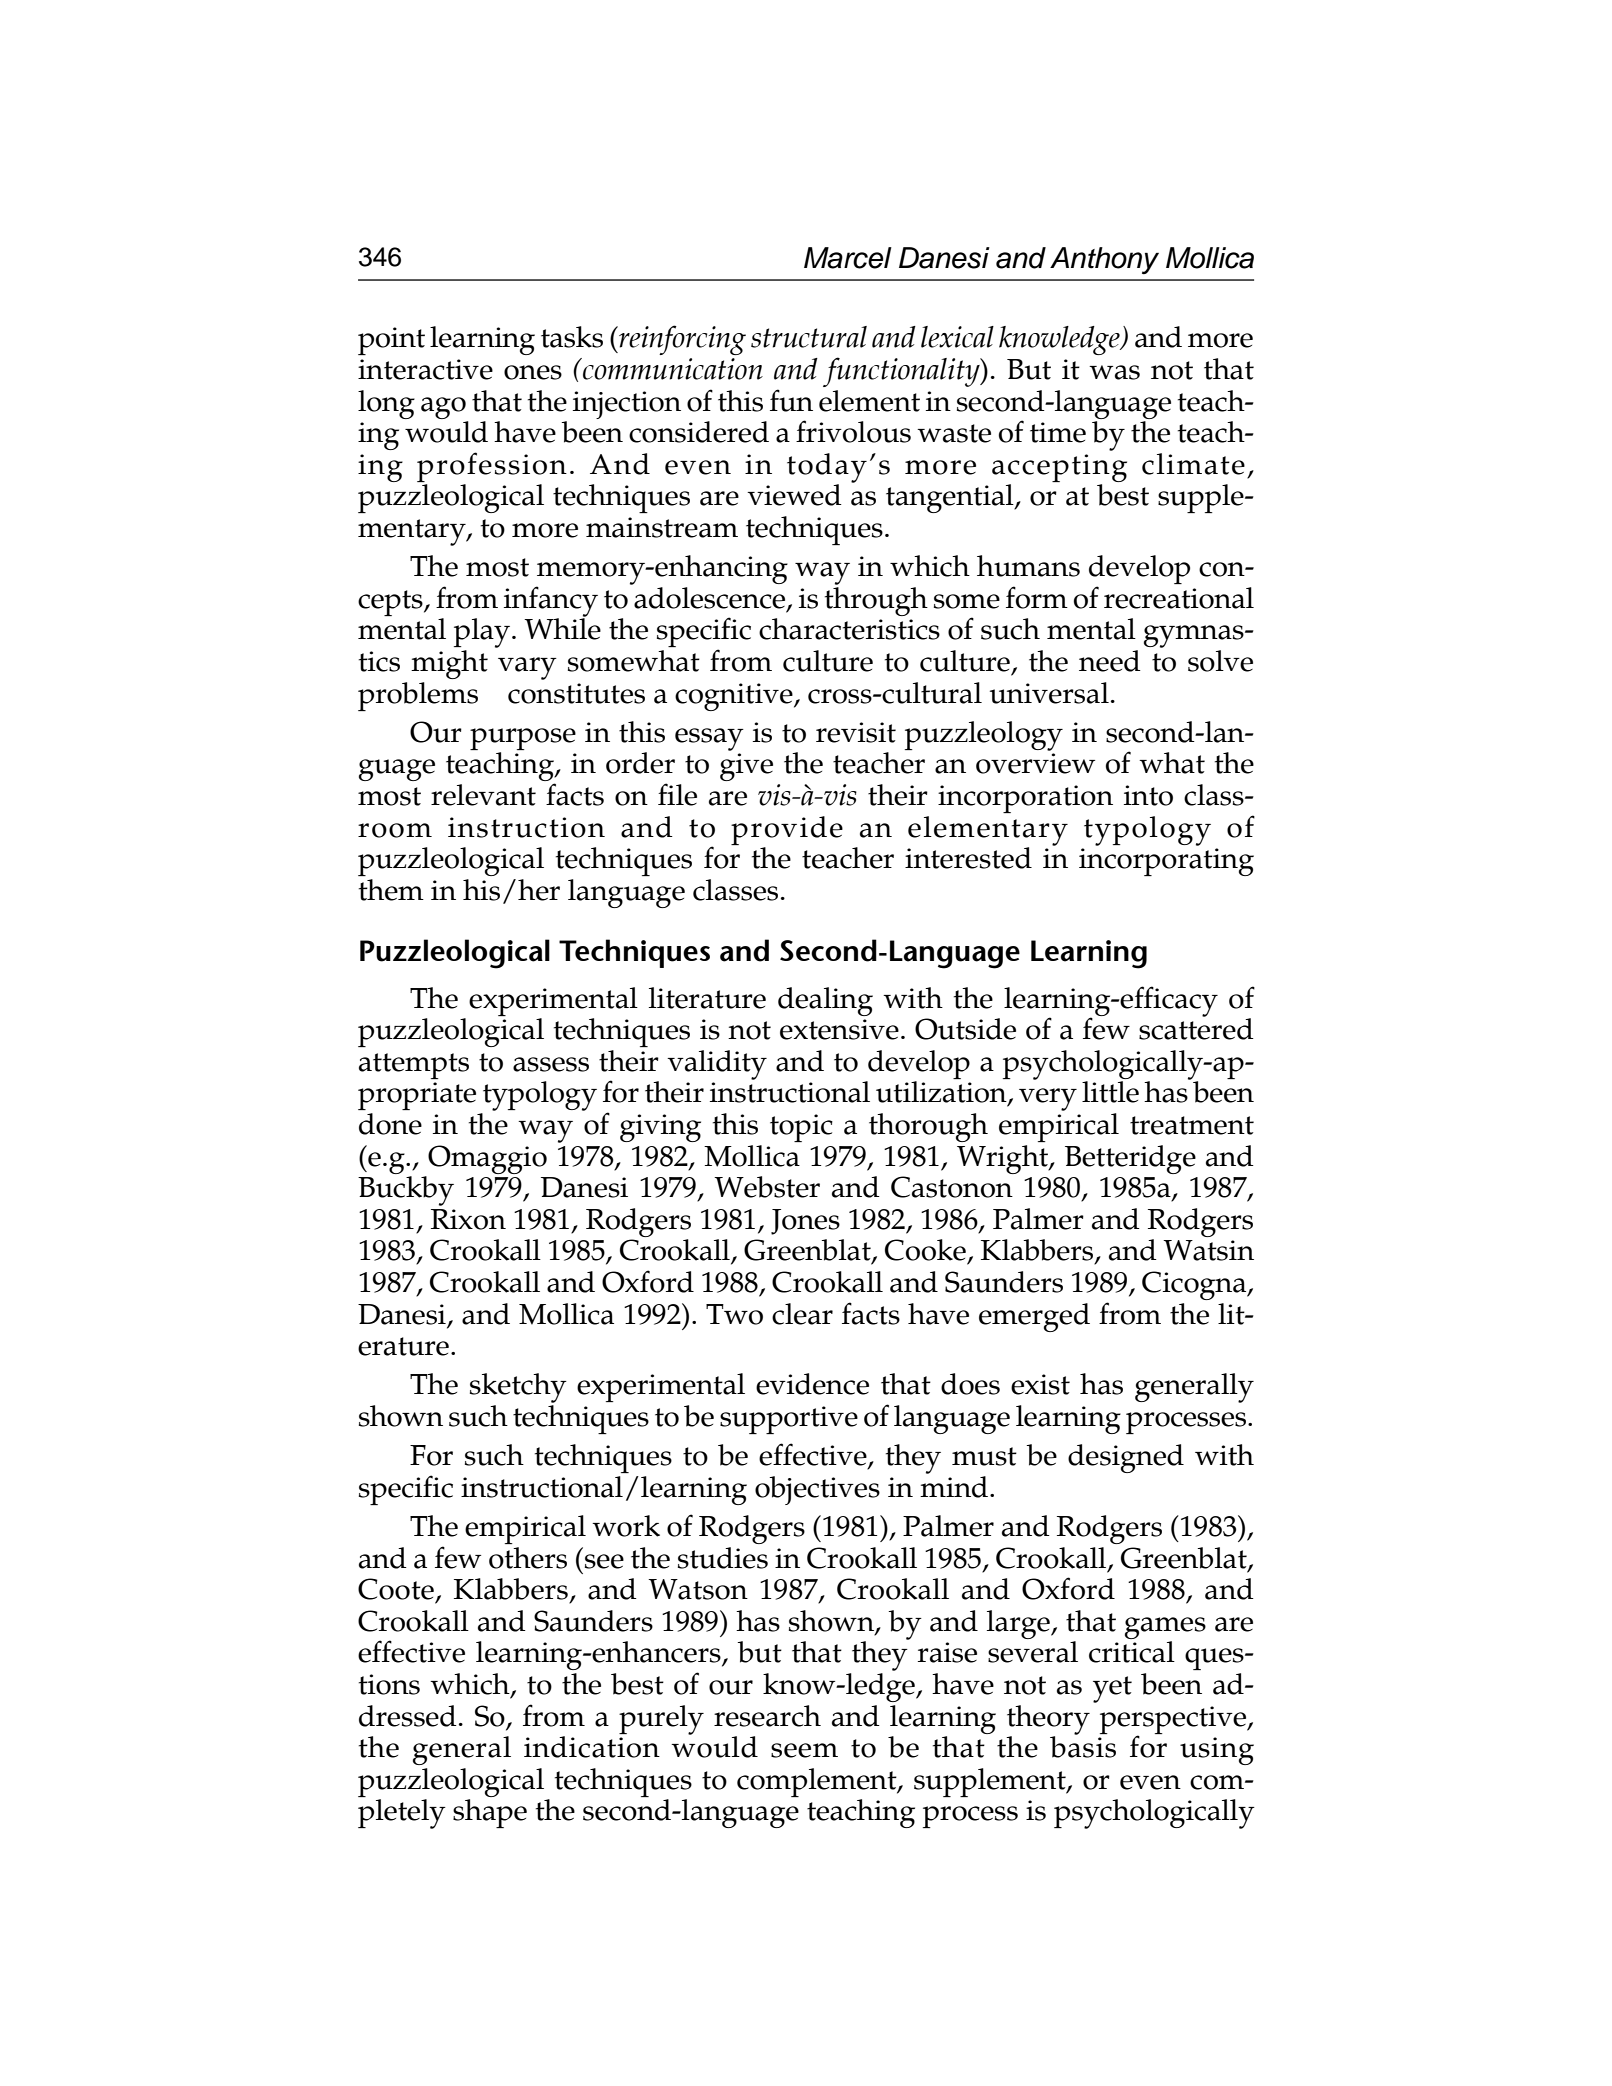 This image has width=1612, height=2086. I want to click on Anthony, so click(1104, 260).
